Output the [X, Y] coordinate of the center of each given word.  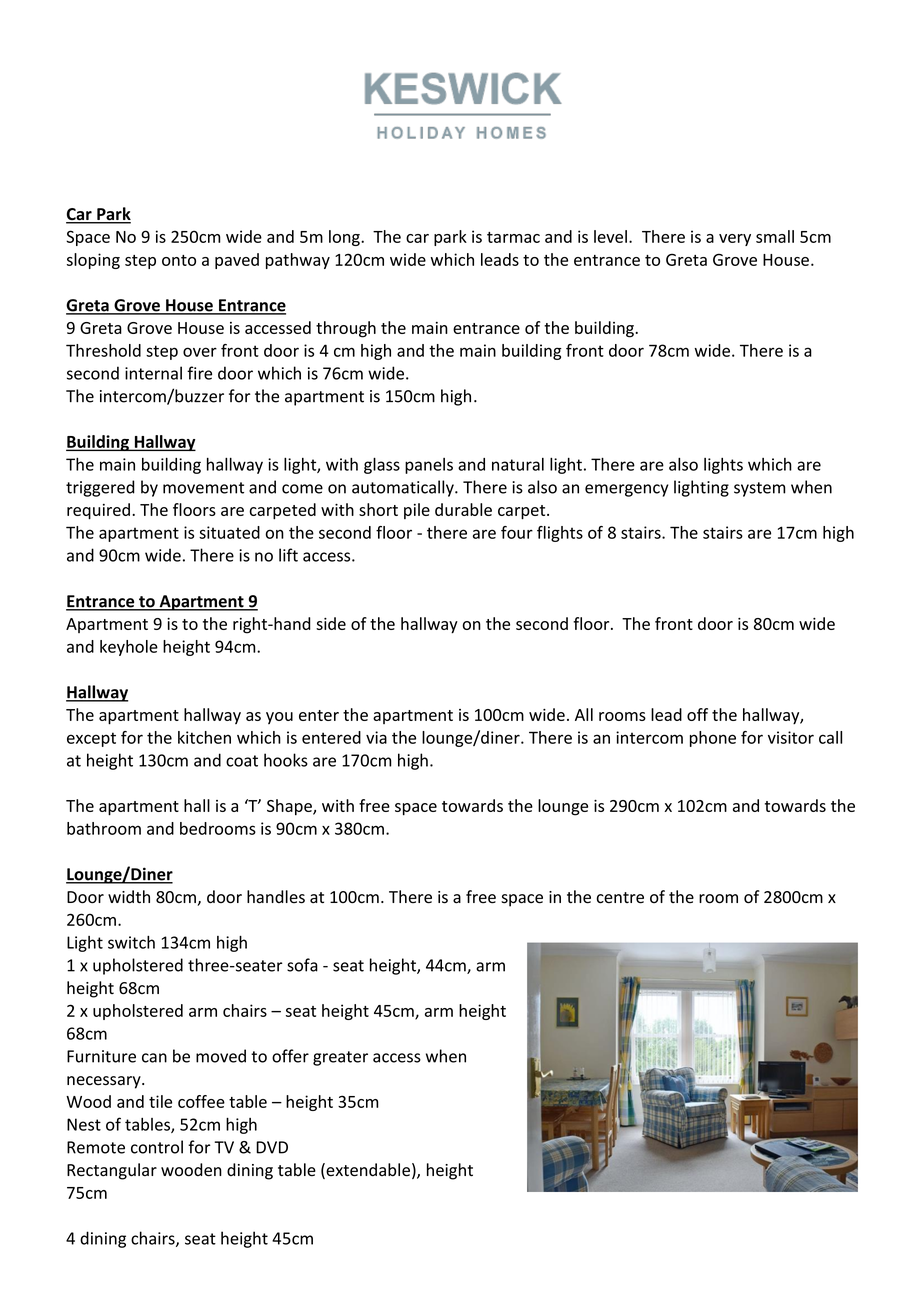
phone [713, 739]
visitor [791, 737]
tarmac [513, 237]
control [157, 1147]
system [759, 489]
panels [429, 466]
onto [179, 260]
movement [203, 488]
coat [242, 761]
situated [229, 532]
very [735, 240]
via [376, 737]
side [331, 623]
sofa [302, 965]
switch [131, 942]
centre [620, 898]
